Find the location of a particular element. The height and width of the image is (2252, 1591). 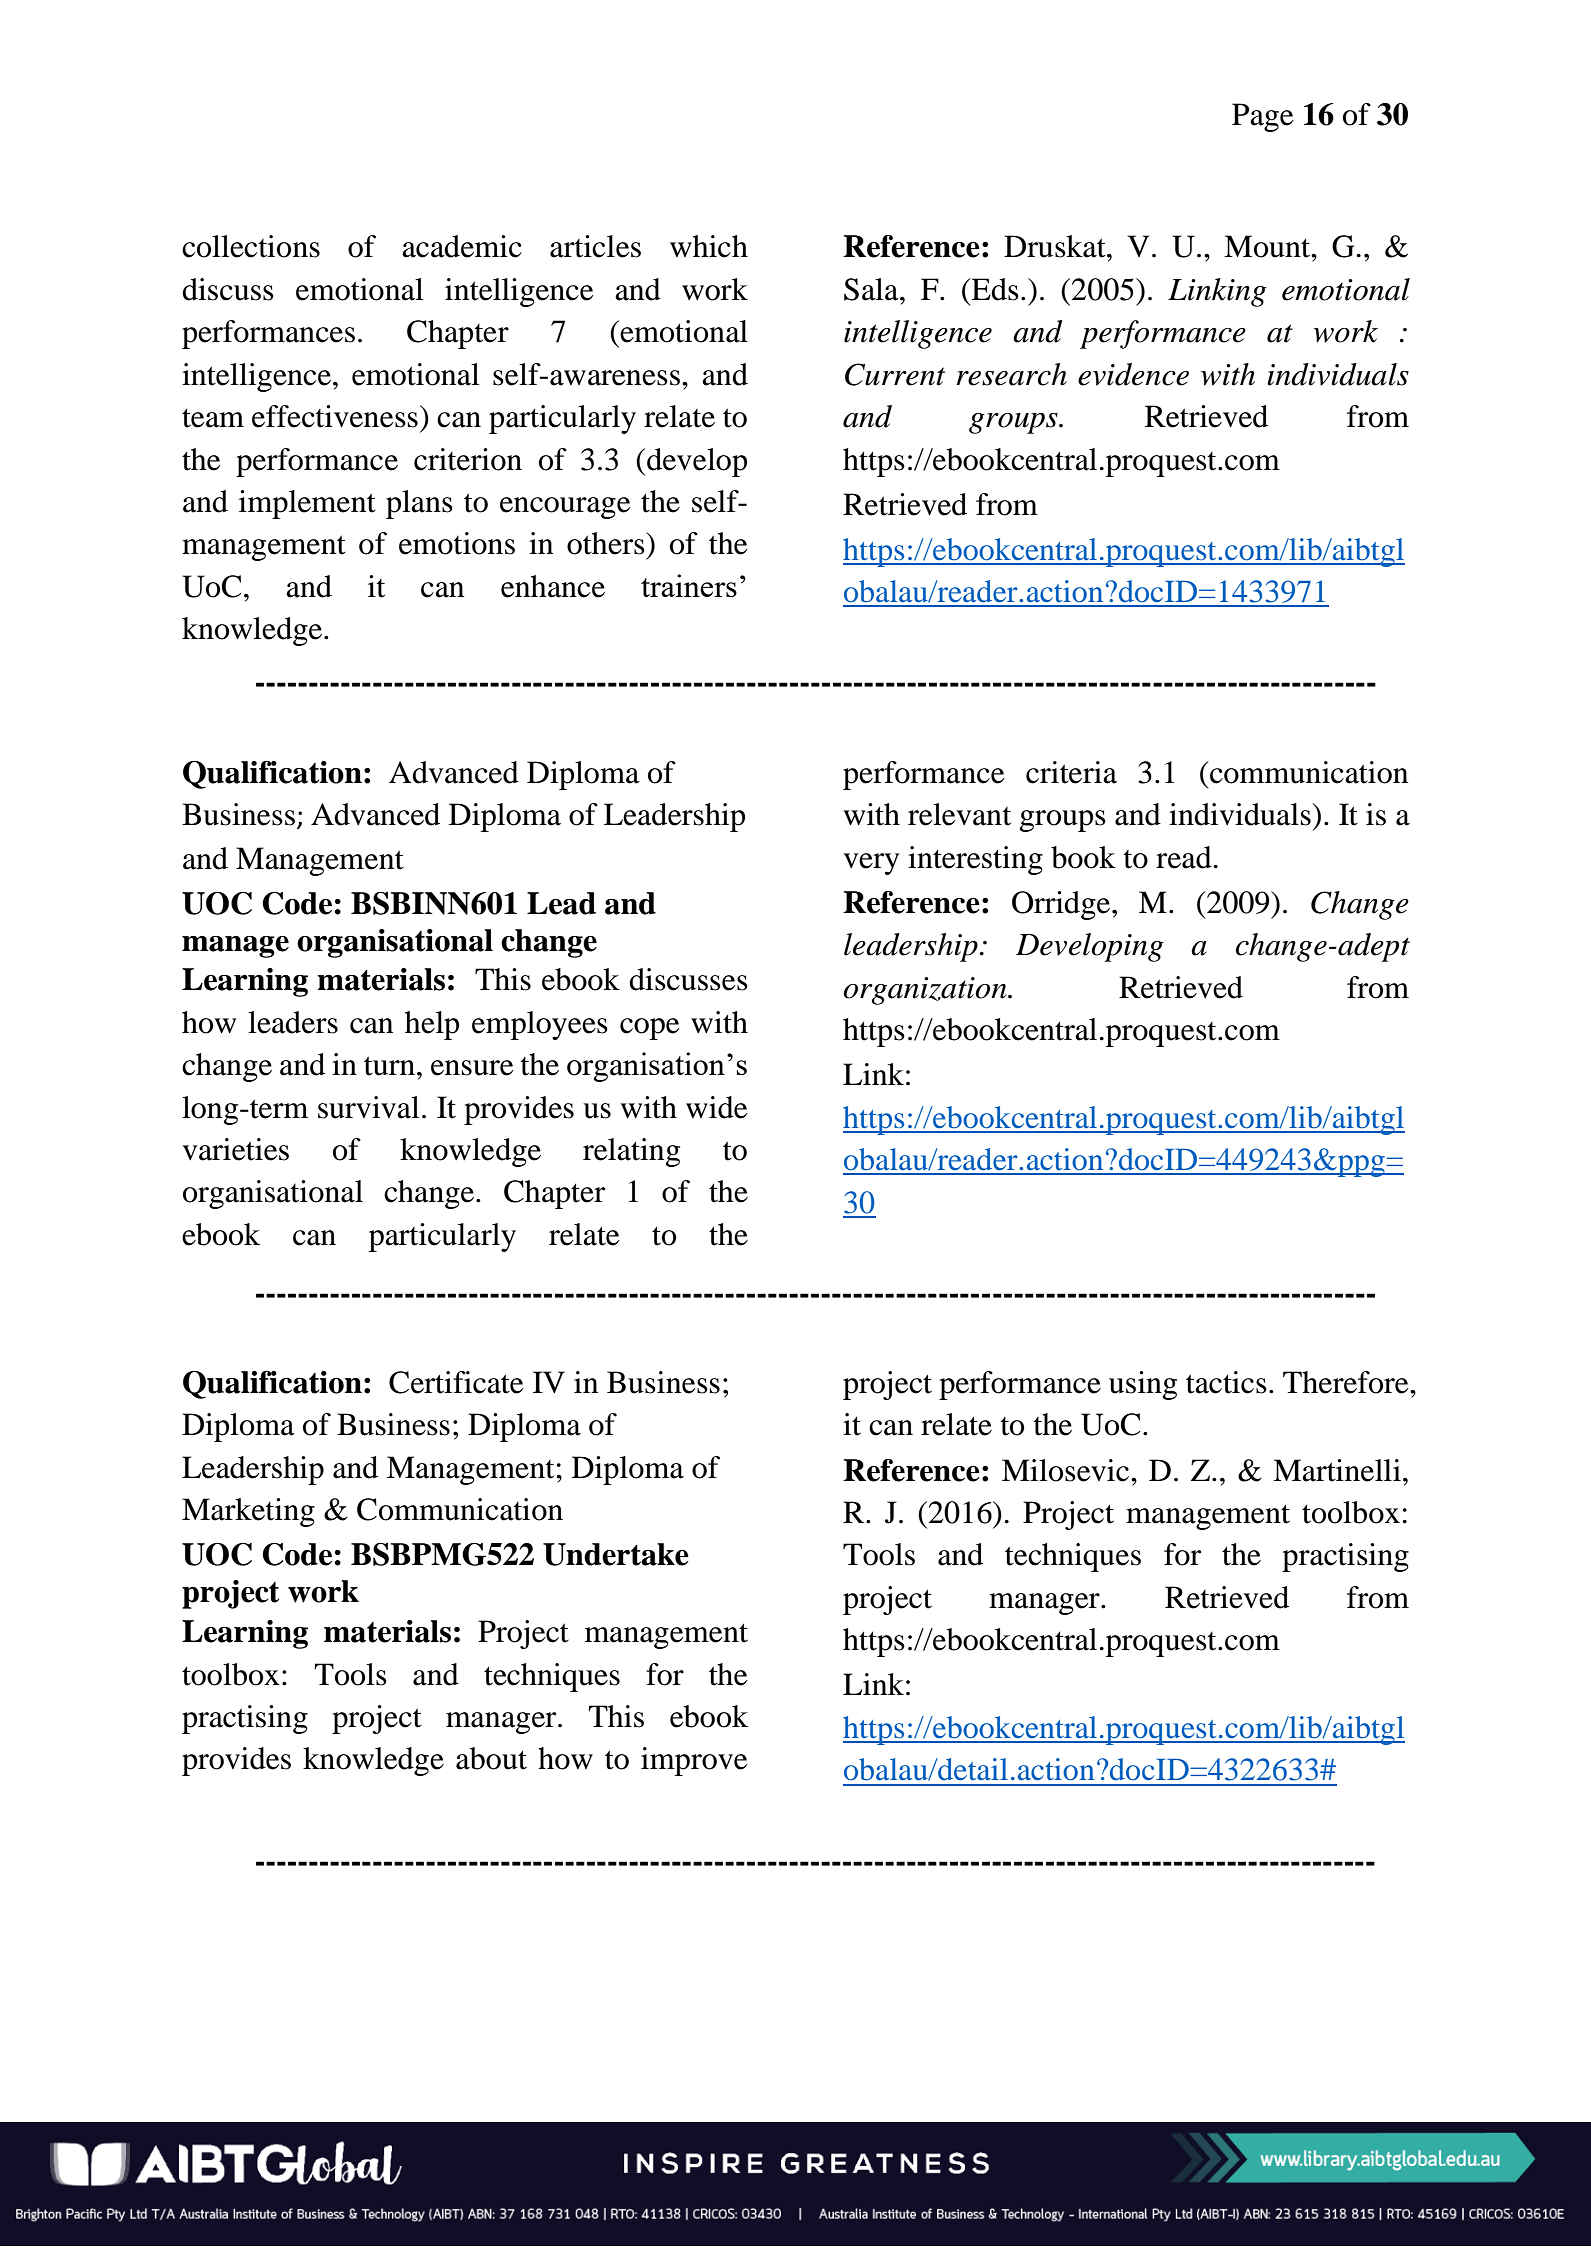

collections is located at coordinates (251, 246).
